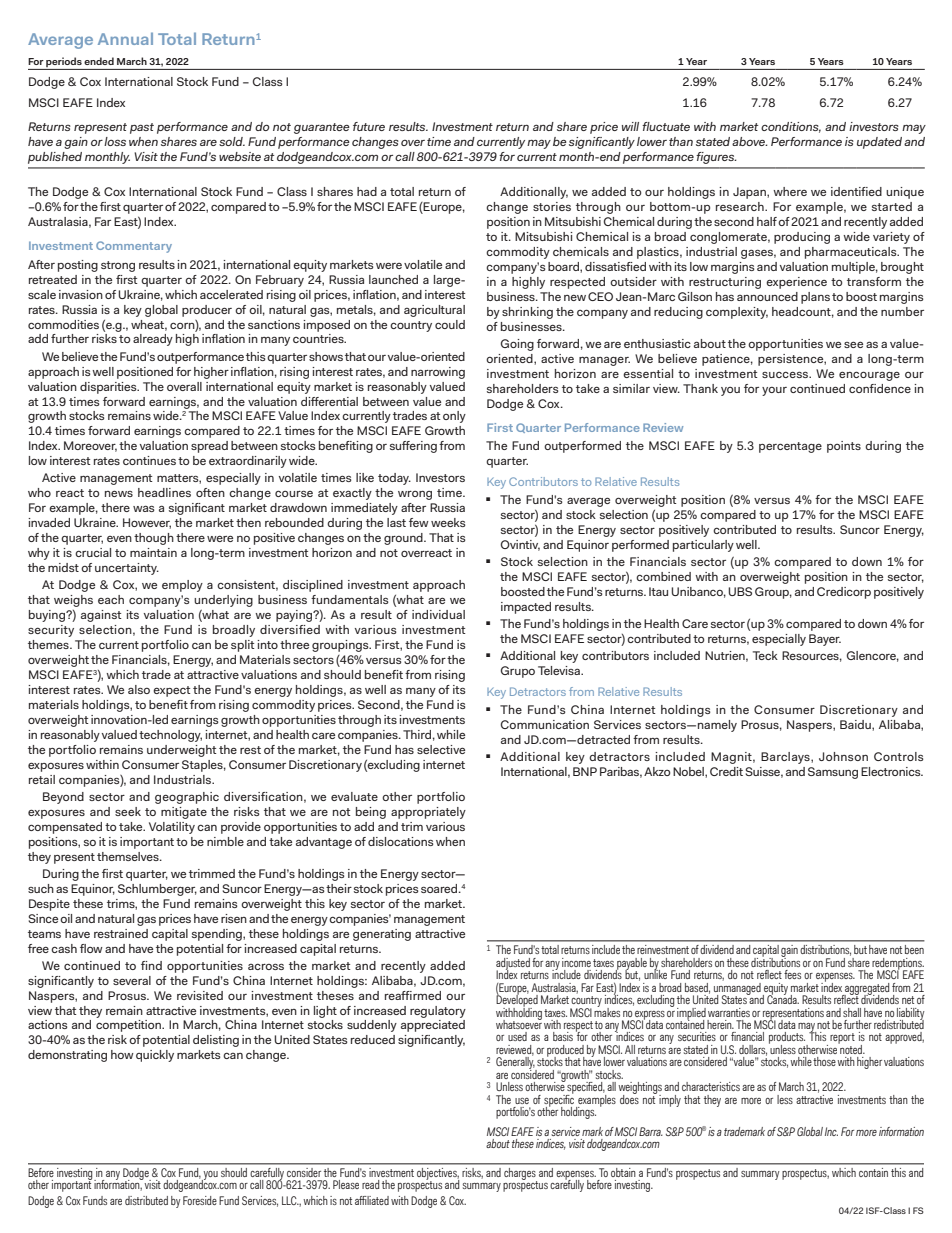  What do you see at coordinates (438, 614) in the screenshot?
I see `individual` at bounding box center [438, 614].
